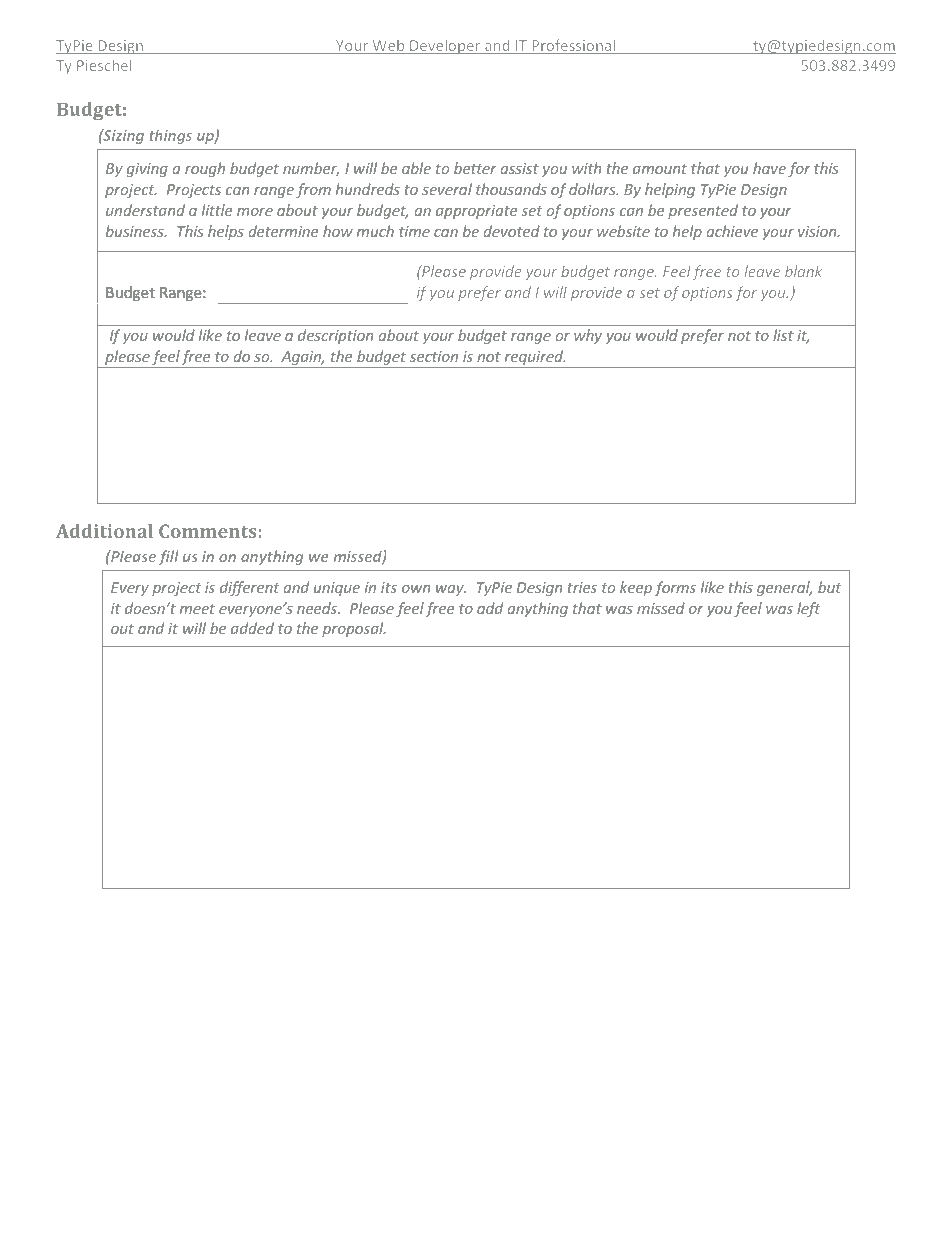 The height and width of the screenshot is (1233, 952). What do you see at coordinates (445, 46) in the screenshot?
I see `Developer` at bounding box center [445, 46].
